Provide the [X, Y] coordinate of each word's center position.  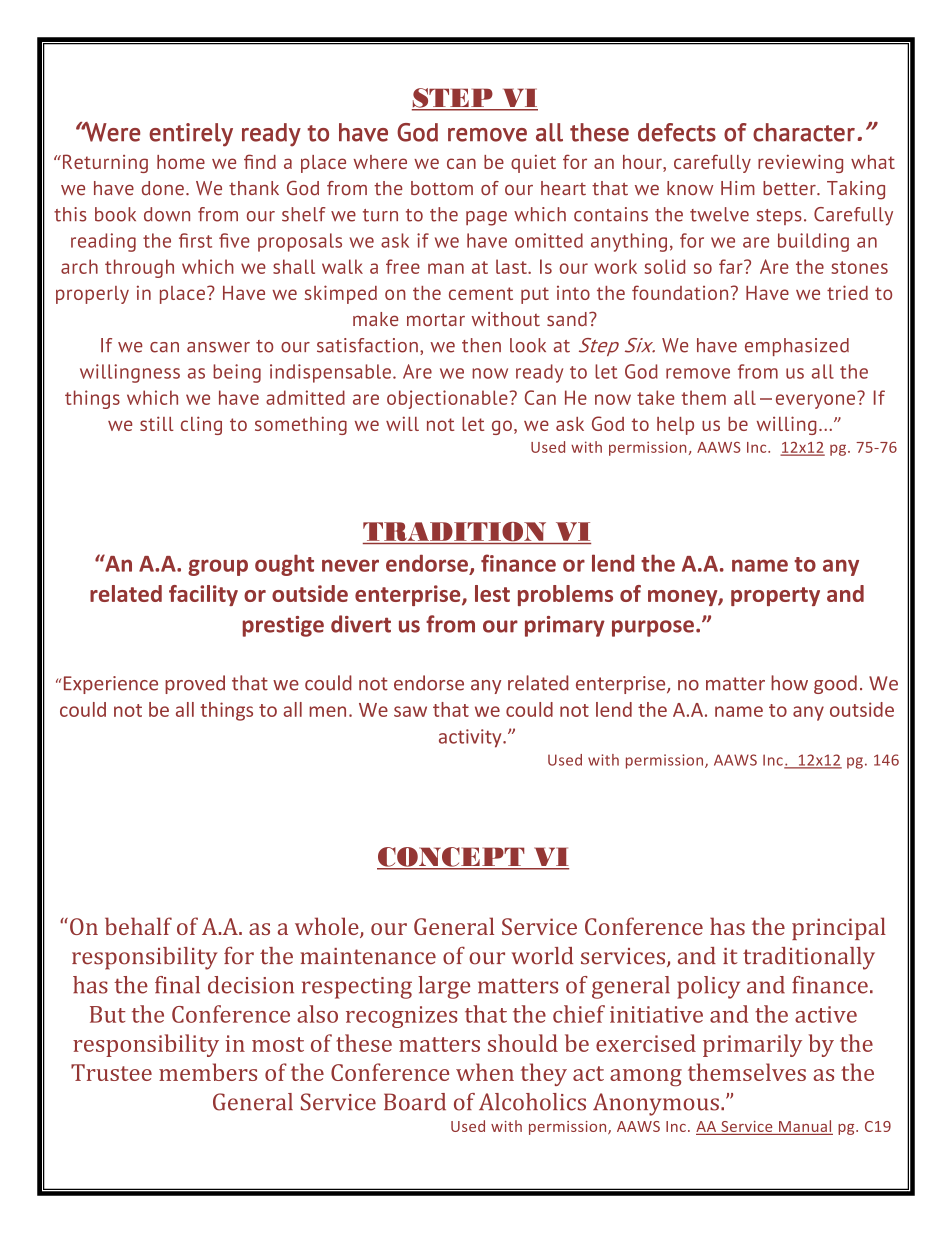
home [181, 162]
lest [492, 593]
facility [203, 595]
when [485, 1072]
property [775, 596]
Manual [805, 1127]
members [208, 1072]
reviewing [800, 163]
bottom [442, 188]
